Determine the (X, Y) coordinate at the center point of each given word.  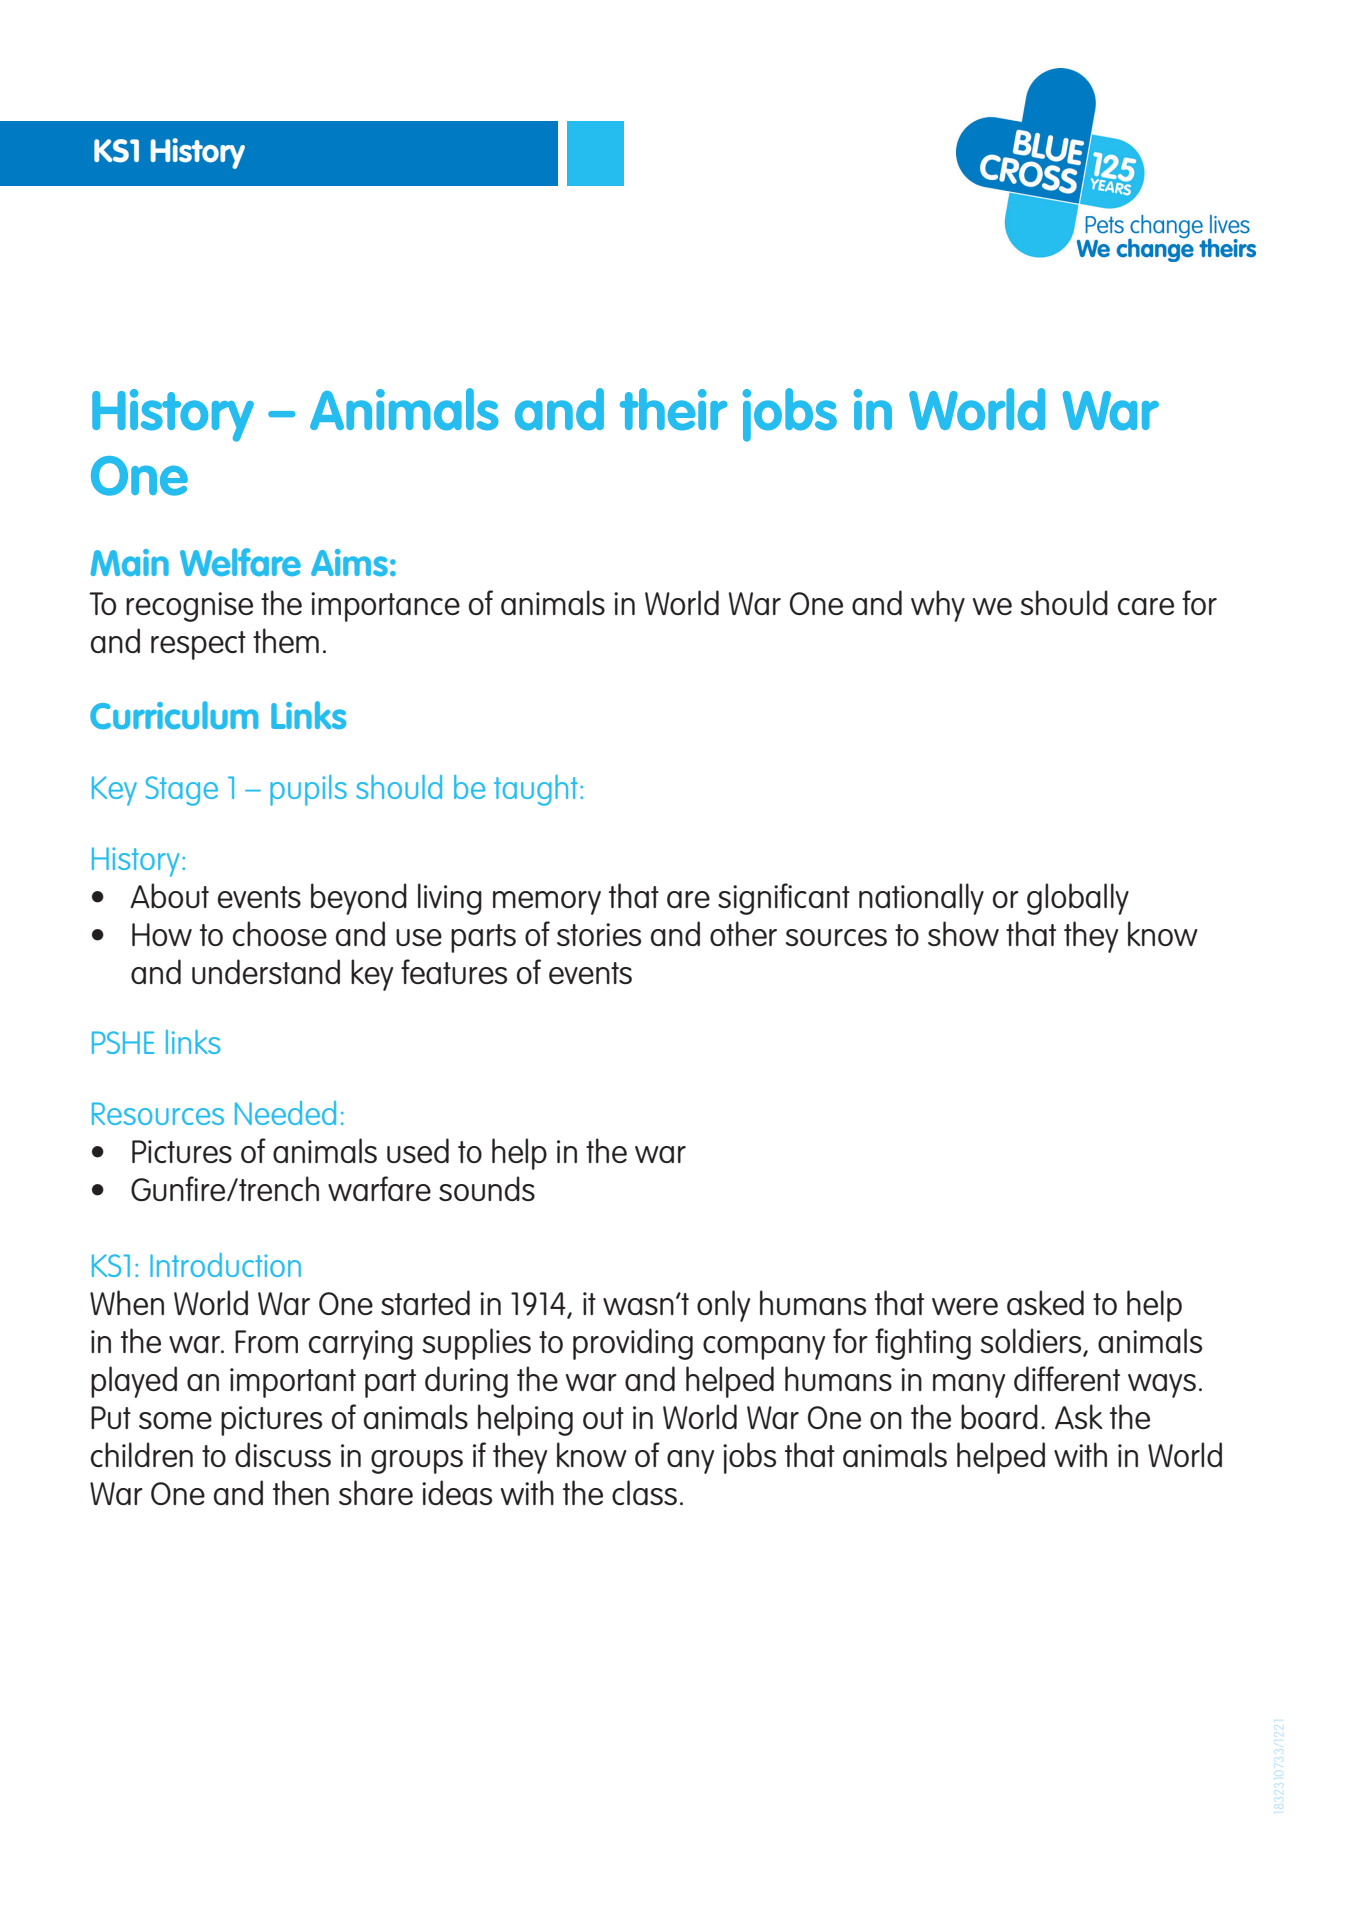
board (999, 1416)
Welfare (240, 562)
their (674, 409)
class (644, 1492)
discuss (283, 1454)
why (938, 606)
